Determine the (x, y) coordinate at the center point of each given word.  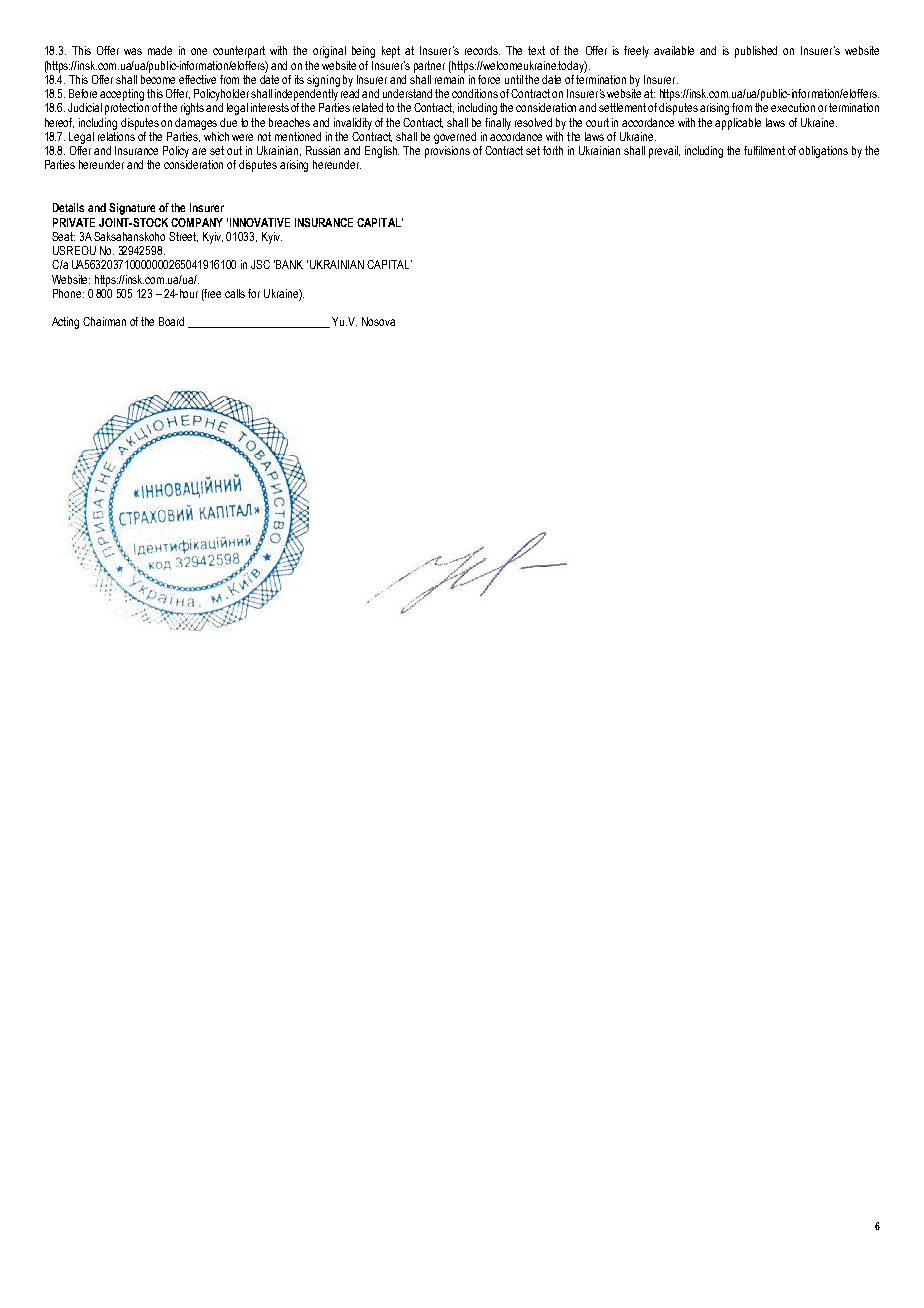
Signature (132, 209)
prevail (664, 152)
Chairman (104, 321)
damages (196, 124)
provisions (447, 152)
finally (498, 124)
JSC (260, 264)
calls (235, 293)
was (133, 51)
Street (183, 237)
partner (429, 67)
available (674, 50)
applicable (738, 124)
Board (171, 321)
